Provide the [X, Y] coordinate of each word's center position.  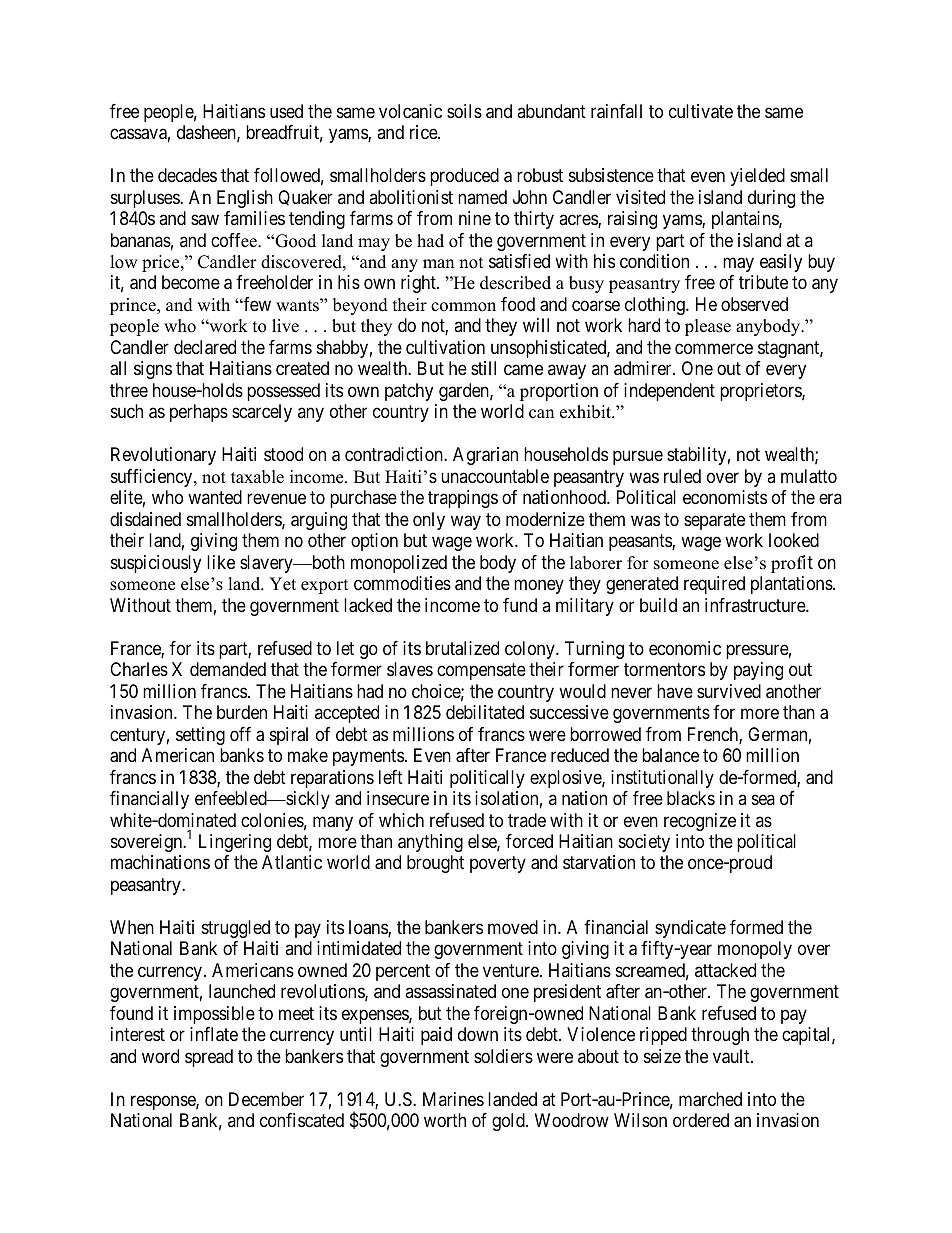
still [483, 368]
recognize [700, 822]
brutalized [462, 648]
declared [205, 347]
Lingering [235, 843]
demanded [228, 669]
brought [435, 864]
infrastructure [756, 605]
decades [187, 175]
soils [464, 111]
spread [209, 1058]
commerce [714, 348]
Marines [453, 1099]
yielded [757, 177]
